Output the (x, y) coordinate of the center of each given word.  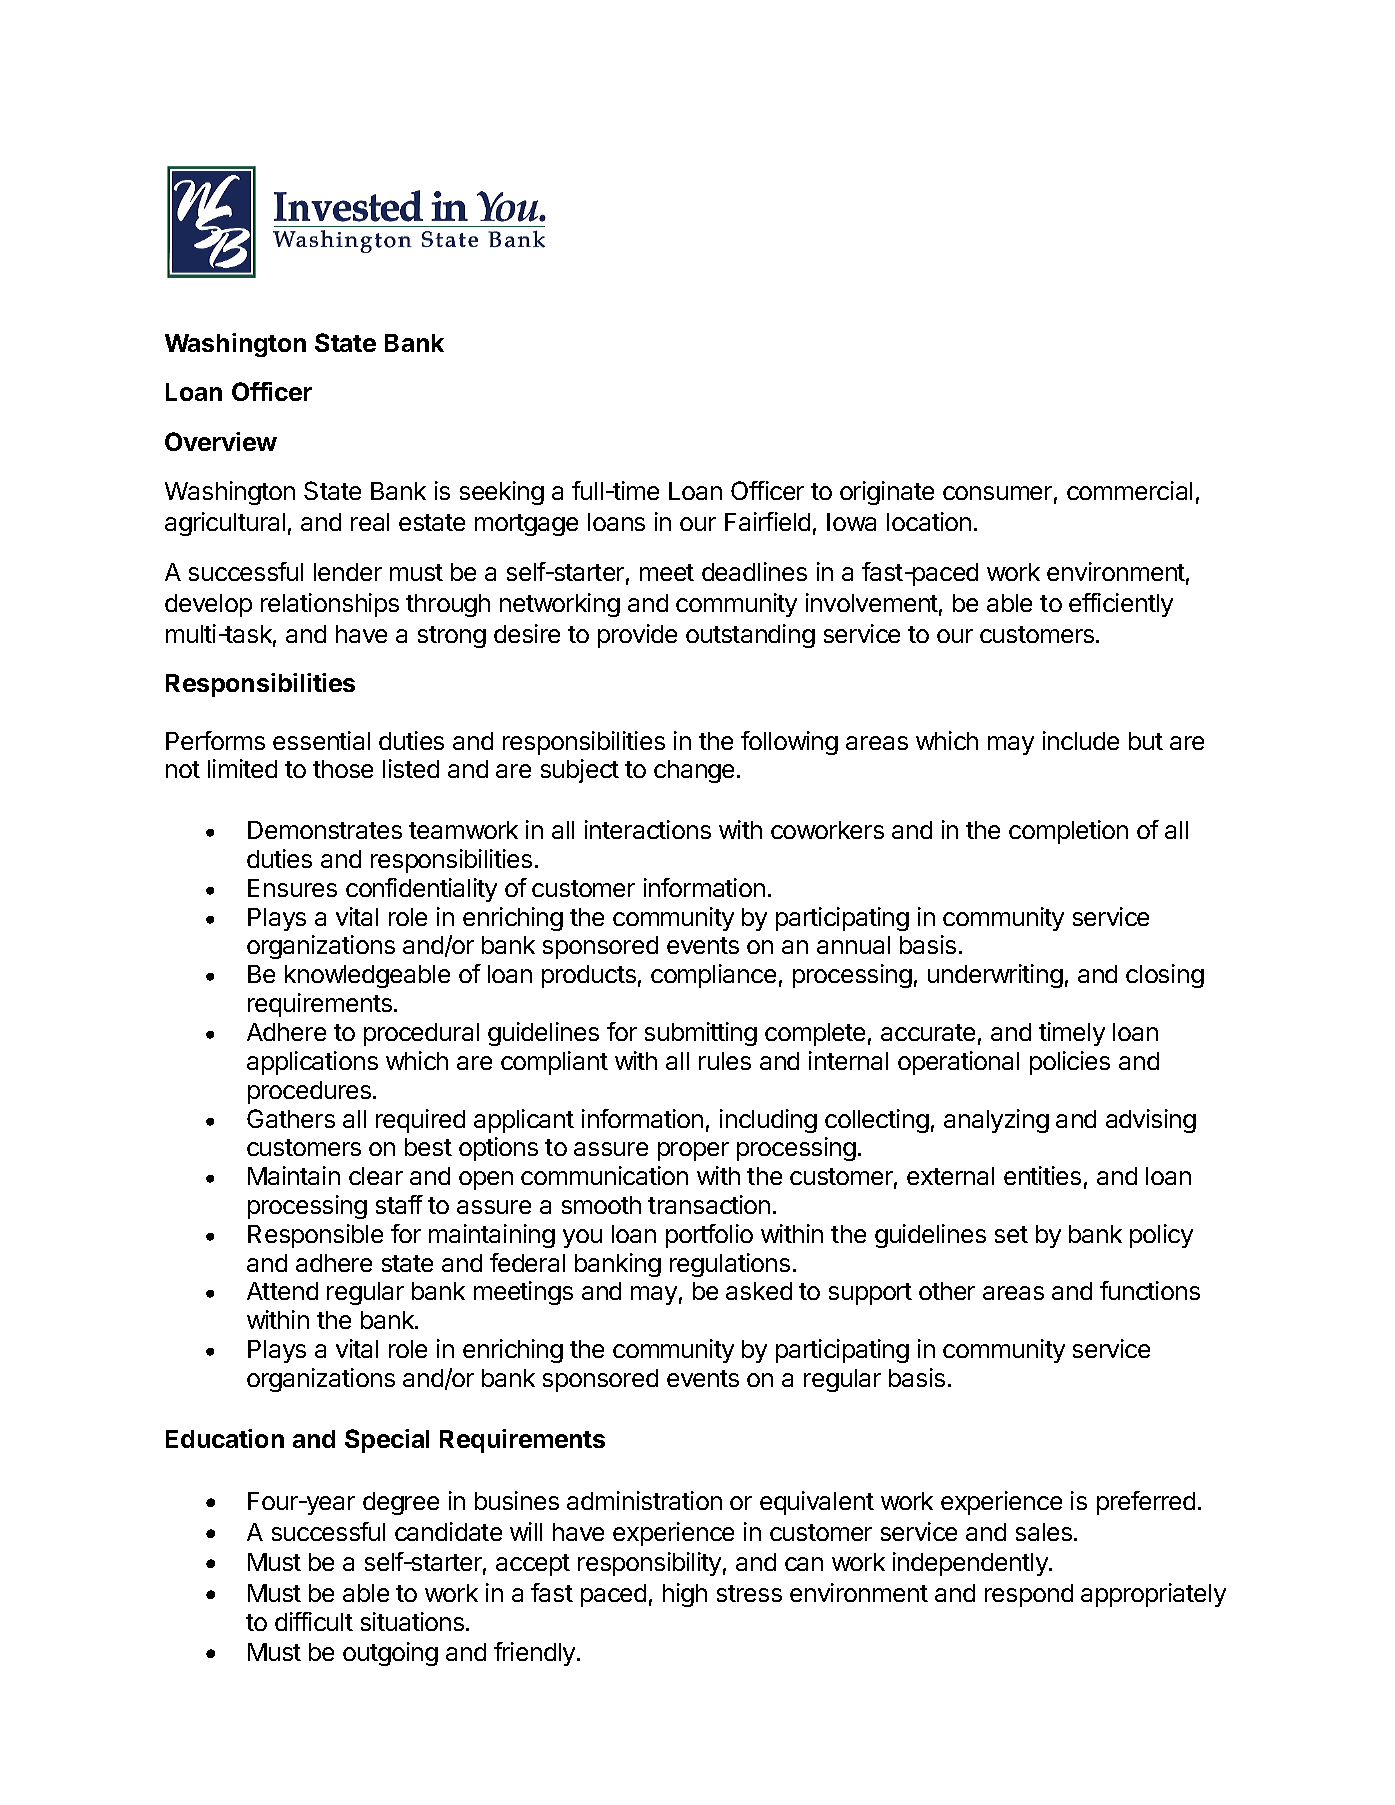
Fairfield (767, 521)
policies (1070, 1063)
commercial (1129, 490)
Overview (221, 441)
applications (312, 1063)
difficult (314, 1621)
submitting (701, 1034)
